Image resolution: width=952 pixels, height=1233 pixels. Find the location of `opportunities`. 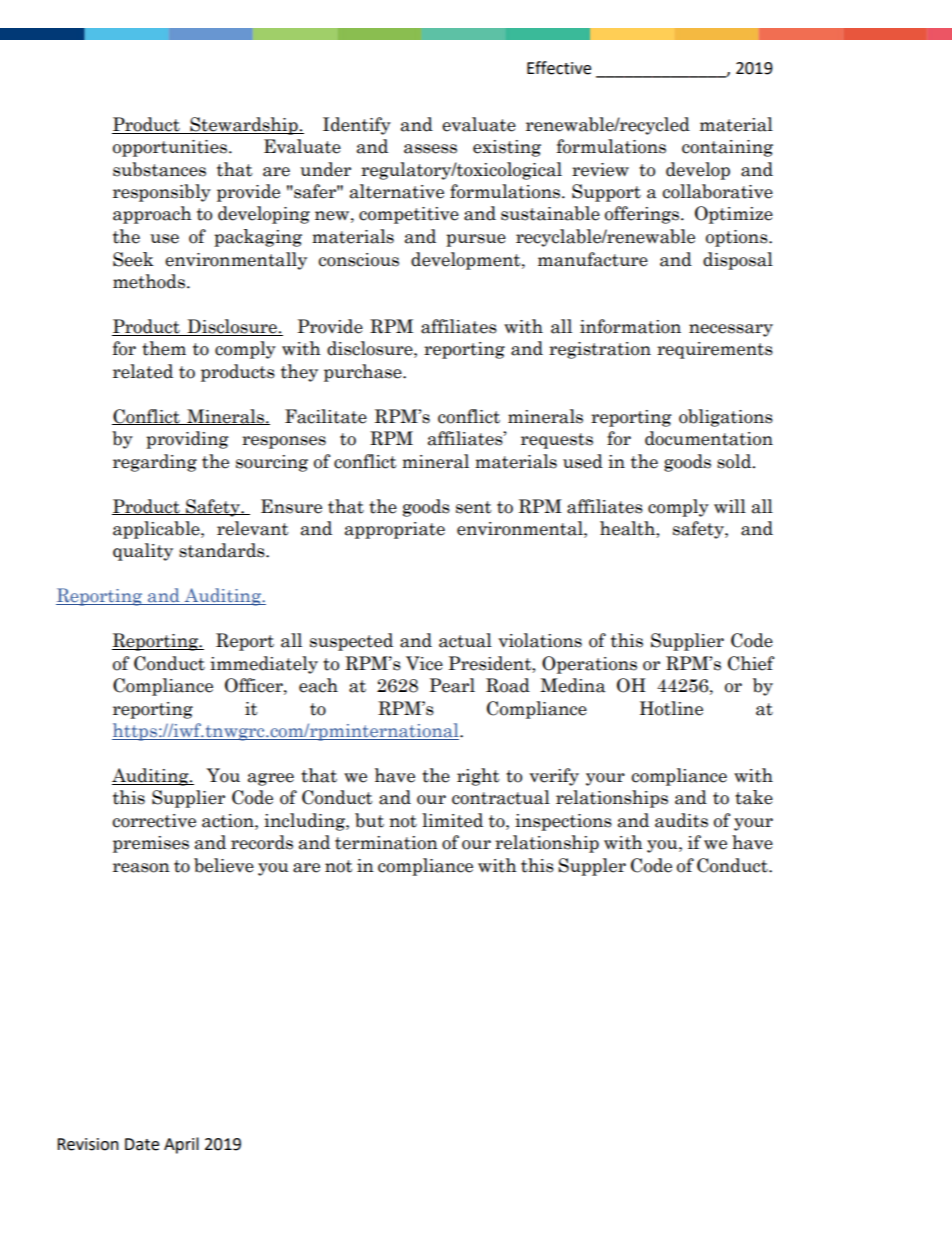

opportunities is located at coordinates (171, 148).
